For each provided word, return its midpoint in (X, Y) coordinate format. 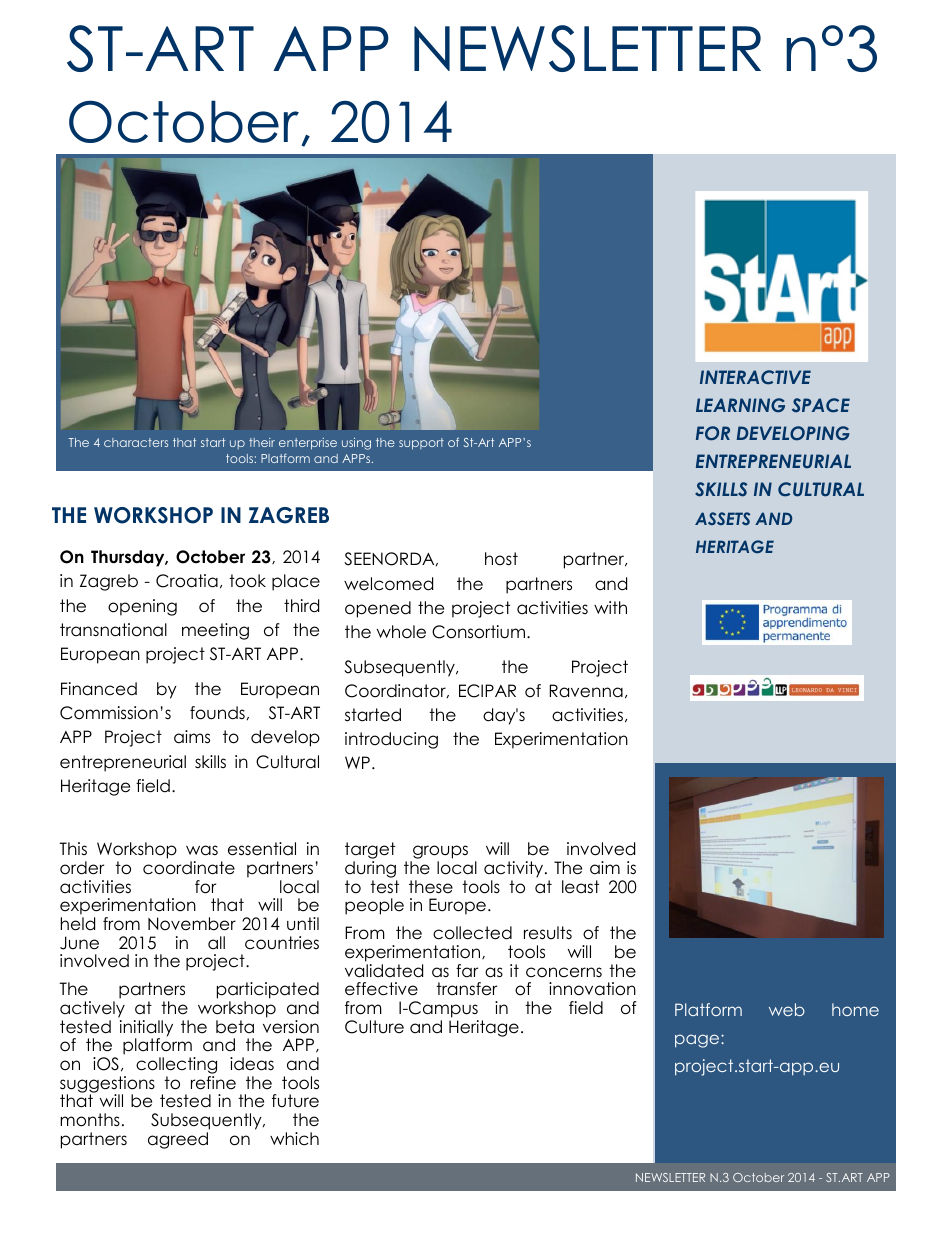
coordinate (189, 868)
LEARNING (740, 405)
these (431, 887)
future (295, 1101)
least (580, 887)
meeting (215, 631)
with (610, 607)
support (421, 444)
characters (136, 442)
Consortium (478, 632)
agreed (178, 1140)
